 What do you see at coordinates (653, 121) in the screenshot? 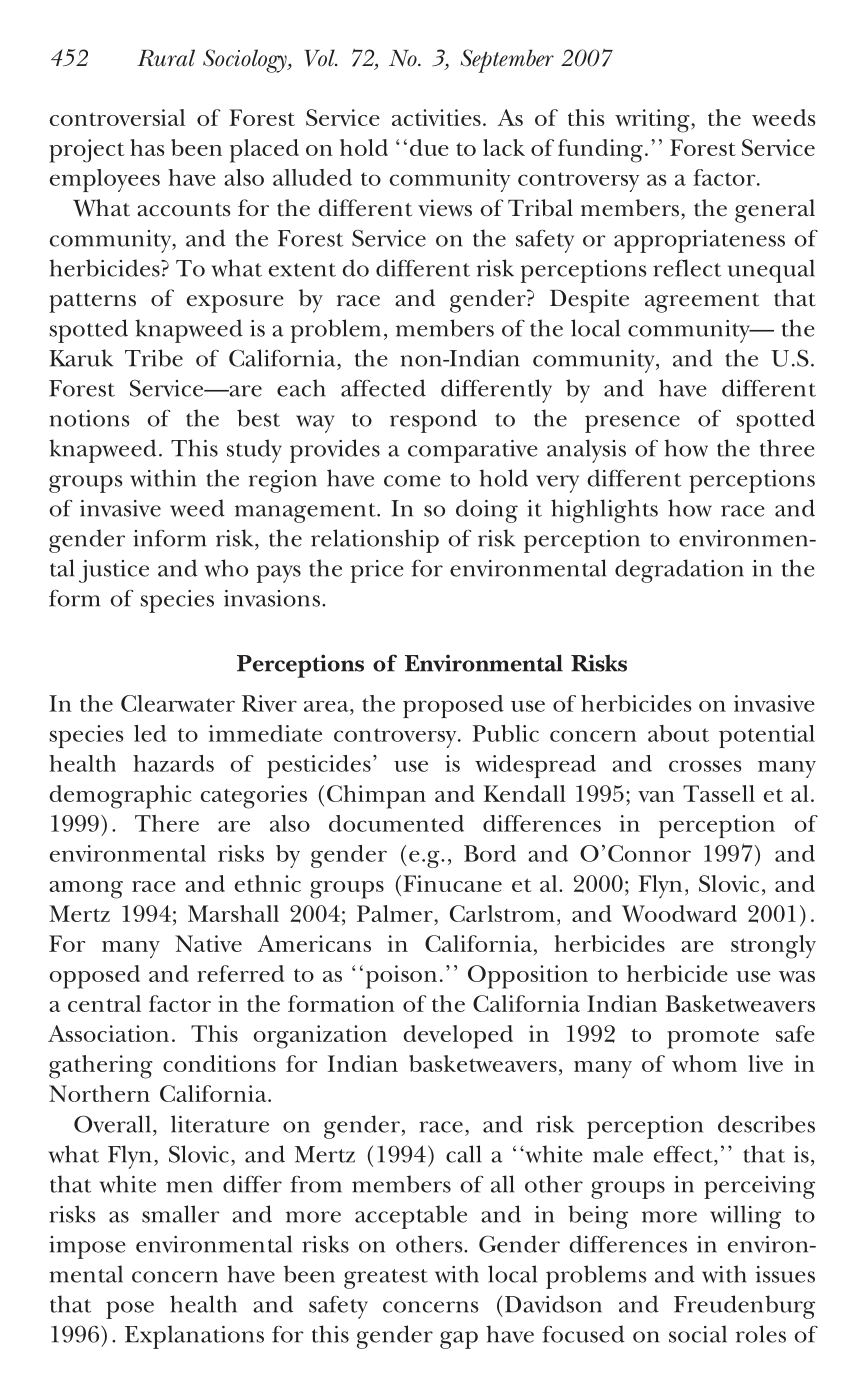
I see `writing` at bounding box center [653, 121].
